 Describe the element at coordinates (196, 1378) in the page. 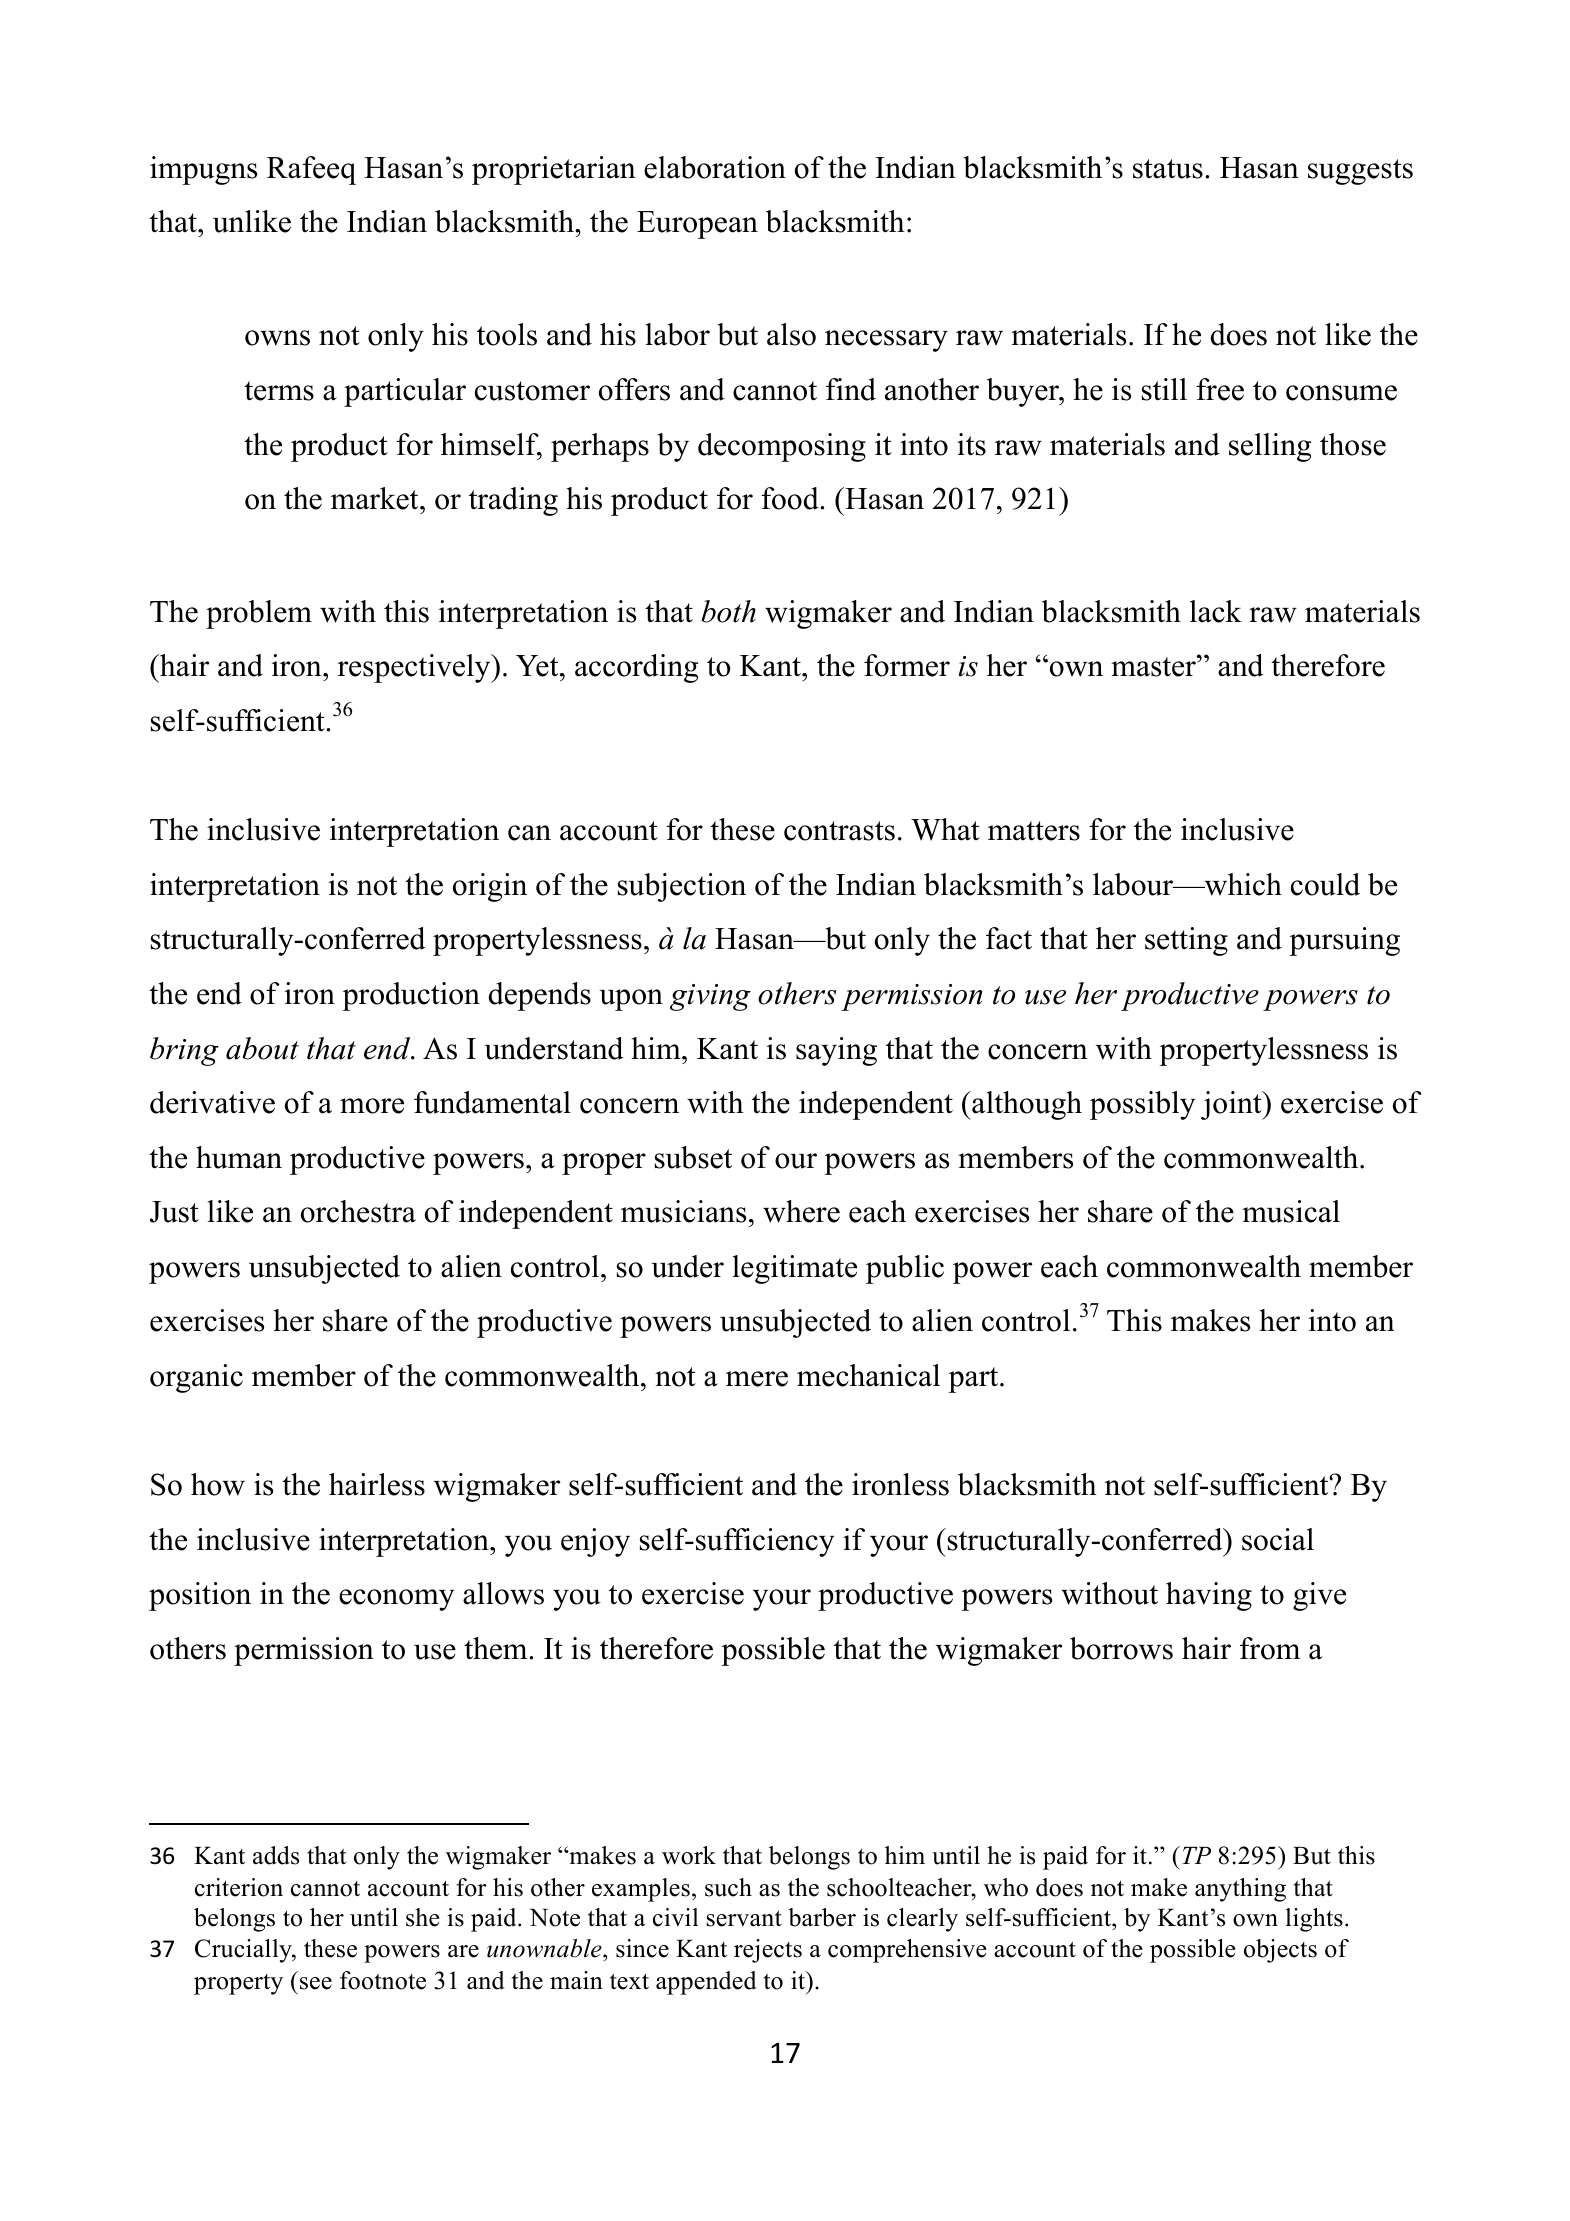

I see `organic` at that location.
